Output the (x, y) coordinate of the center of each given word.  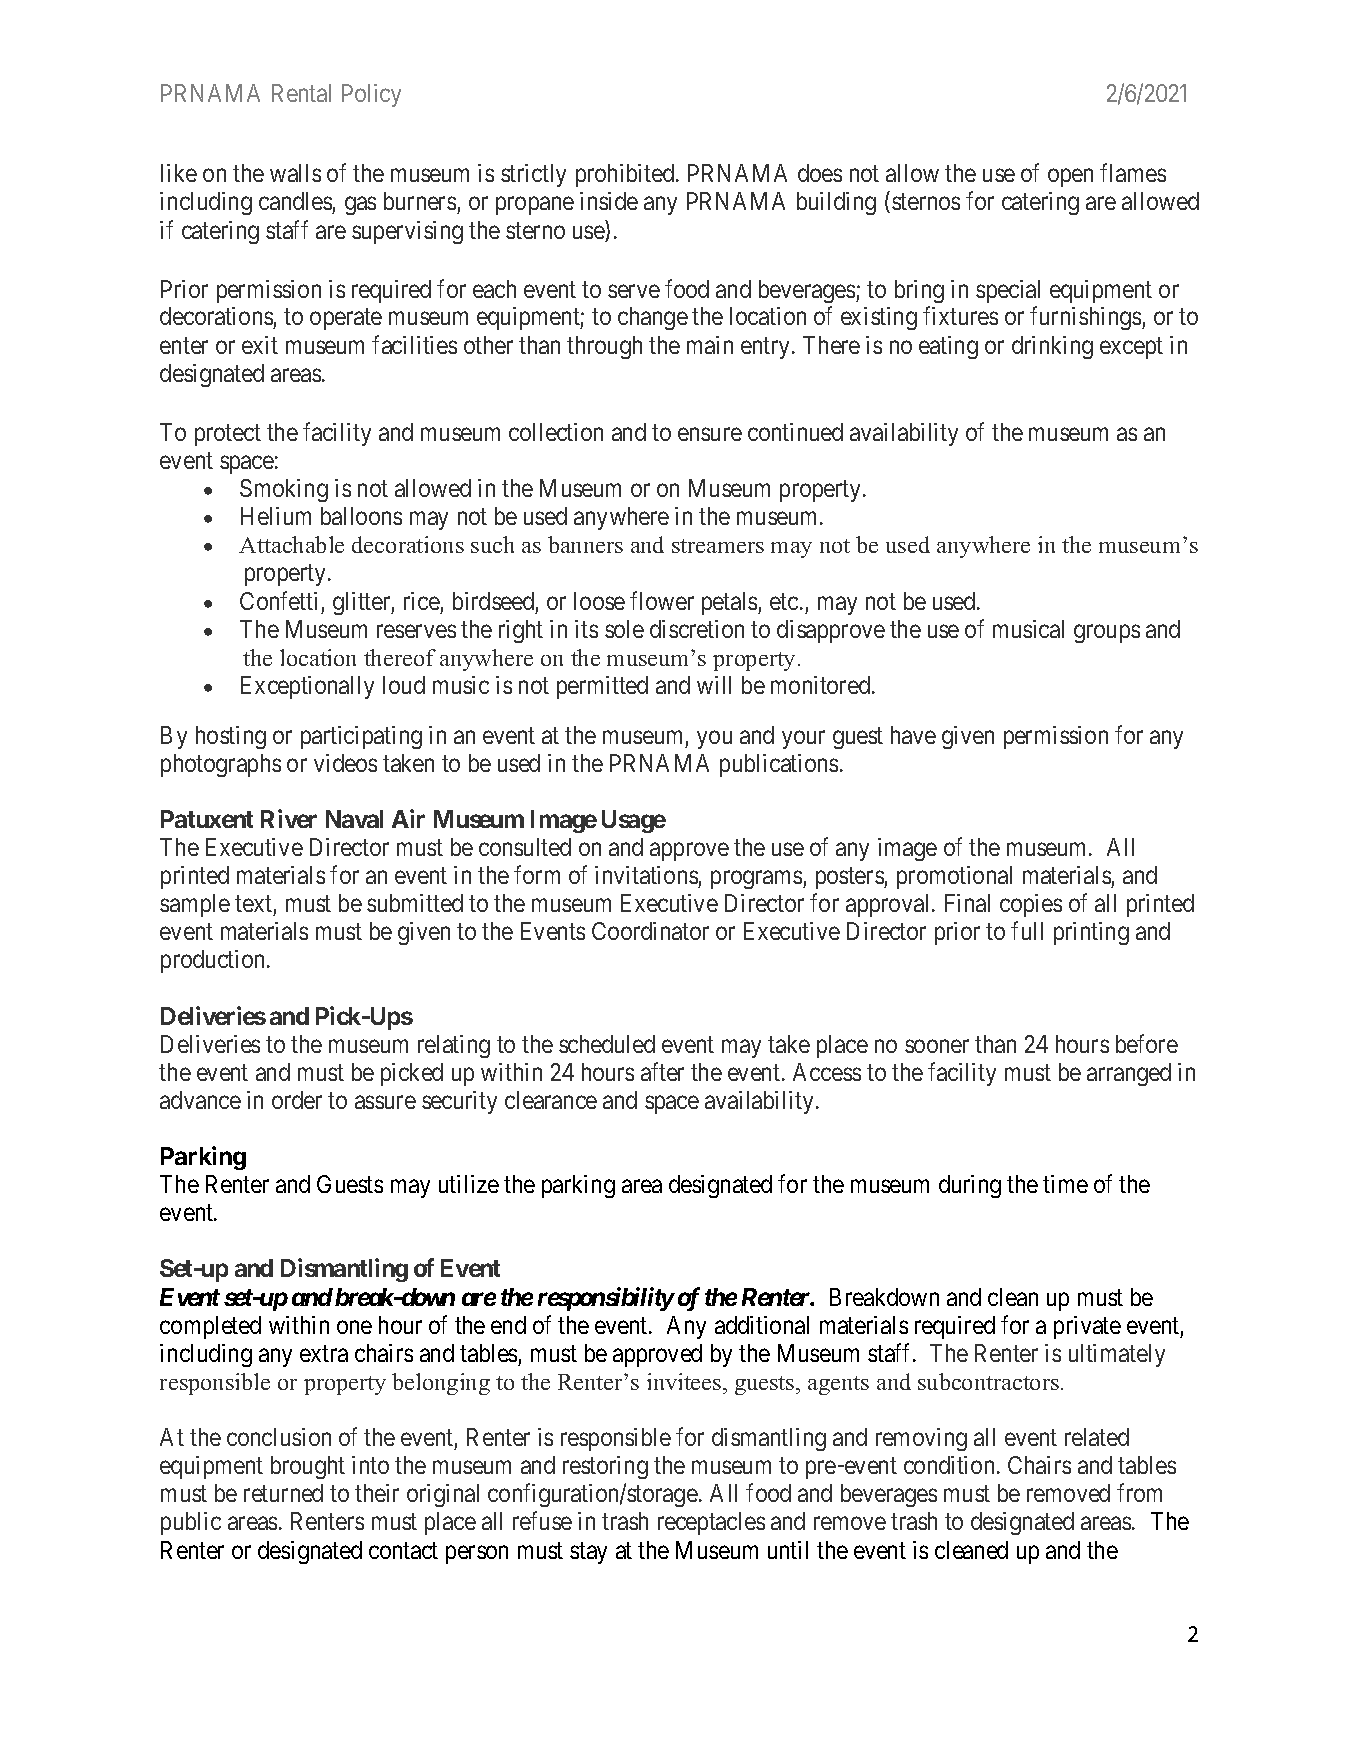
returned (283, 1493)
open (1070, 178)
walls (295, 173)
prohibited (626, 175)
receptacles (711, 1523)
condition (949, 1465)
